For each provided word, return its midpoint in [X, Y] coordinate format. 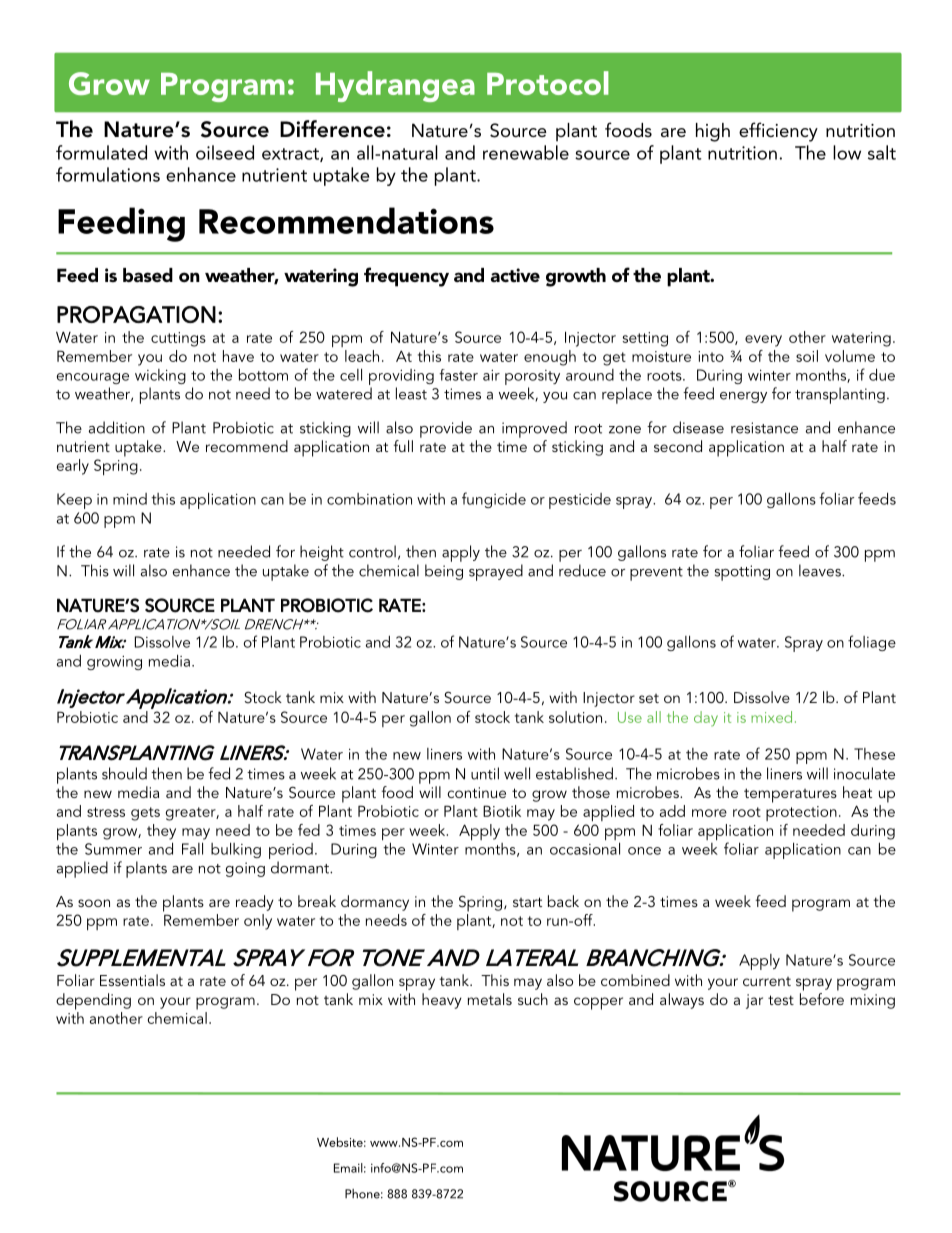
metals [490, 999]
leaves [821, 570]
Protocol [548, 83]
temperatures [790, 795]
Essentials [132, 980]
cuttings [178, 339]
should [124, 773]
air [491, 375]
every [763, 341]
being [444, 572]
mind [130, 499]
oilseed [225, 152]
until [485, 773]
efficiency [778, 132]
